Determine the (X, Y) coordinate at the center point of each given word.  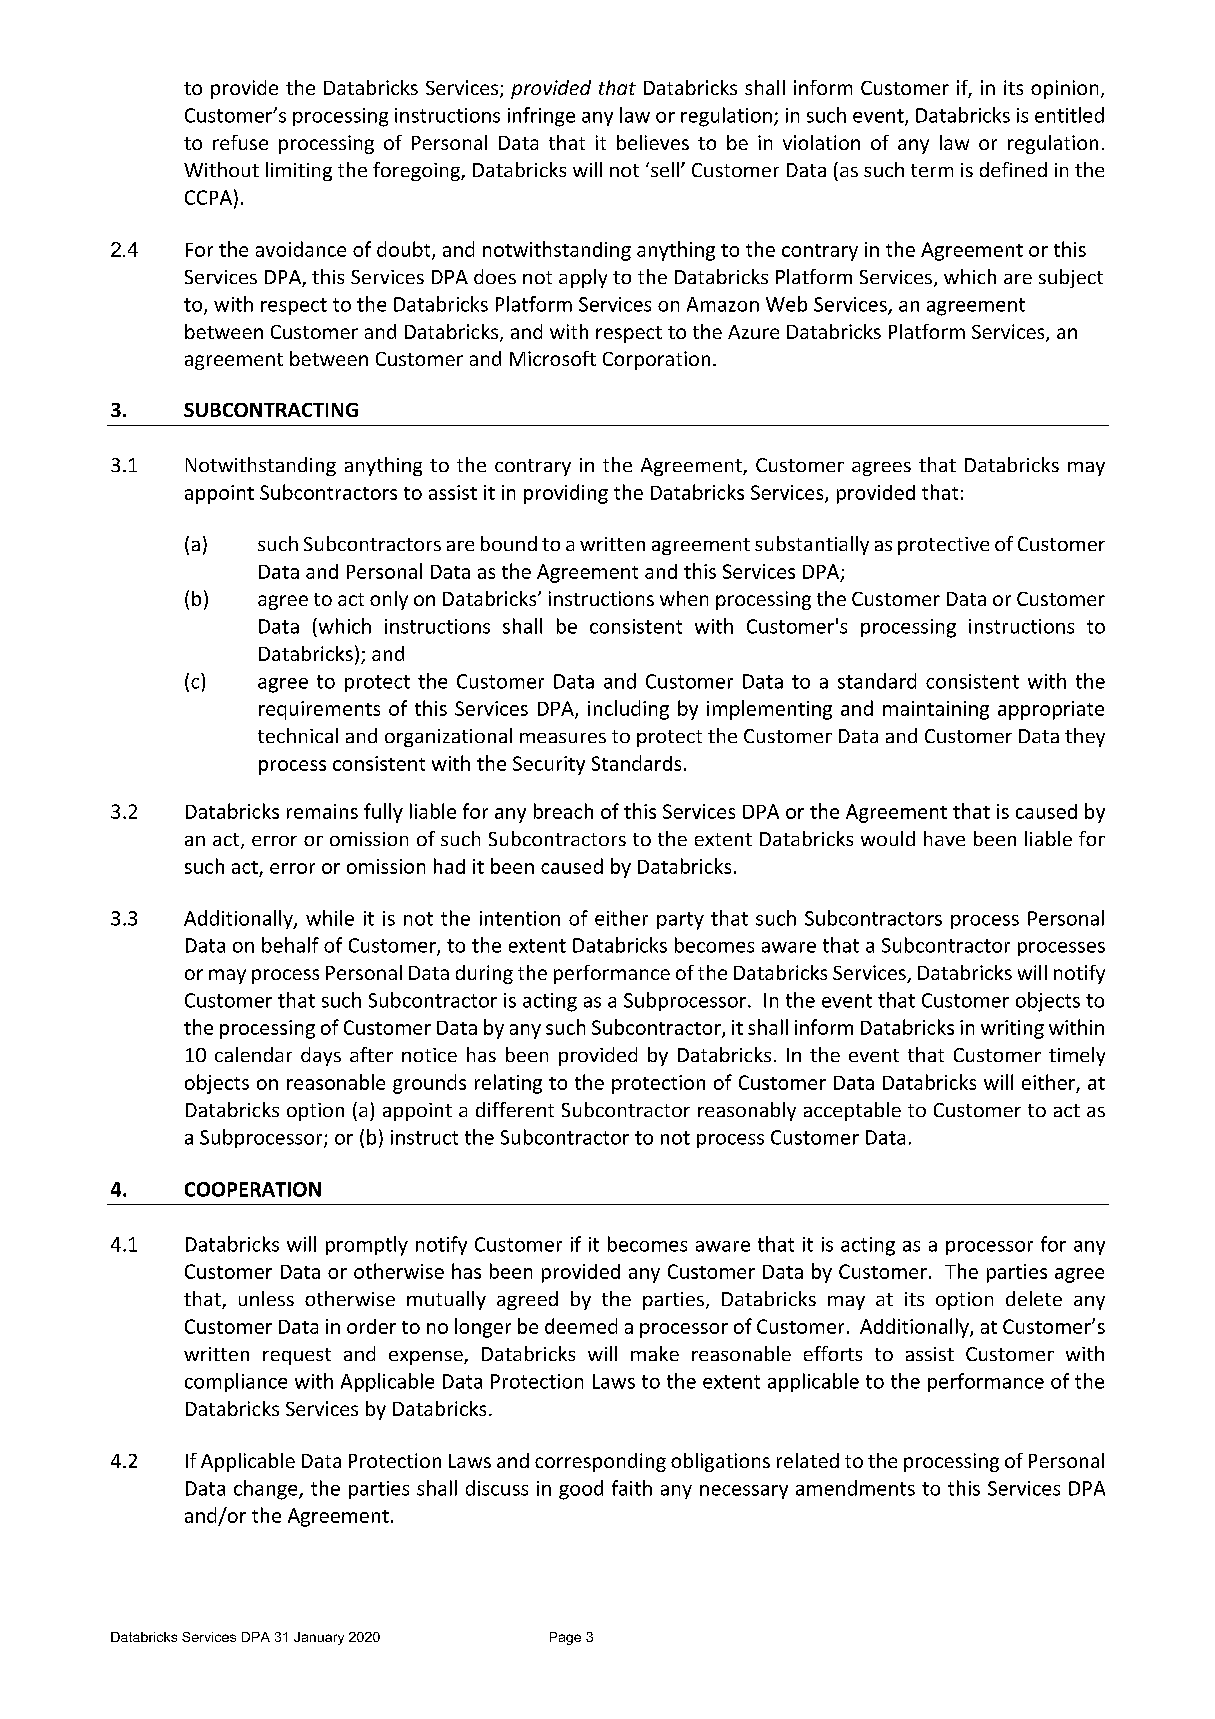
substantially (812, 545)
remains (322, 811)
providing (566, 494)
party (680, 921)
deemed (581, 1326)
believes (653, 142)
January (319, 1638)
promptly (367, 1246)
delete (1034, 1298)
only (389, 600)
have (944, 838)
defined (1013, 169)
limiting (299, 171)
